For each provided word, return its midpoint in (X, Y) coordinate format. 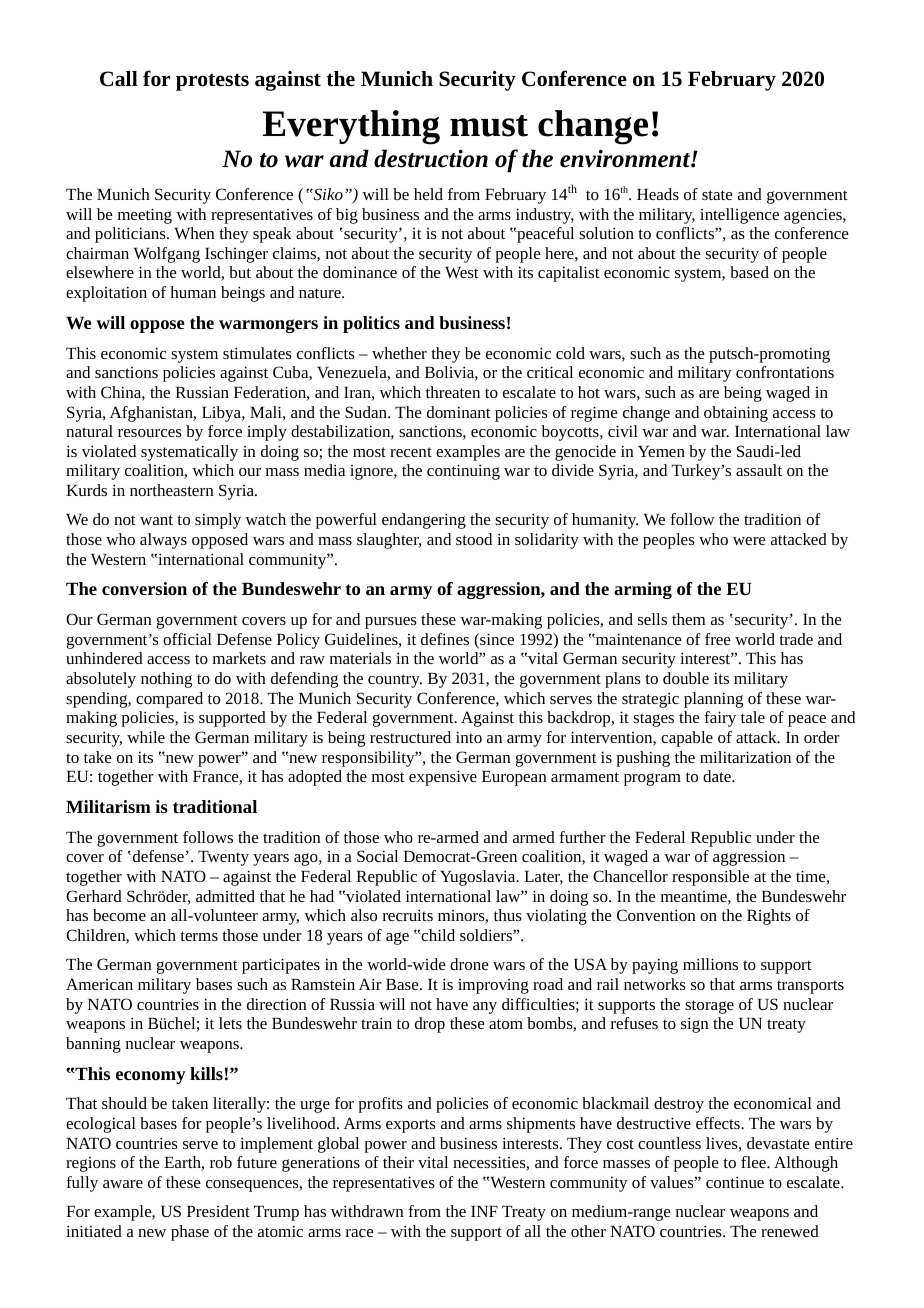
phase (190, 1233)
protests (212, 82)
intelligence (739, 216)
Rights (769, 917)
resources (150, 433)
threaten (453, 392)
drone (469, 964)
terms (199, 936)
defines (445, 639)
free (718, 639)
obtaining (736, 414)
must (489, 126)
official (187, 639)
